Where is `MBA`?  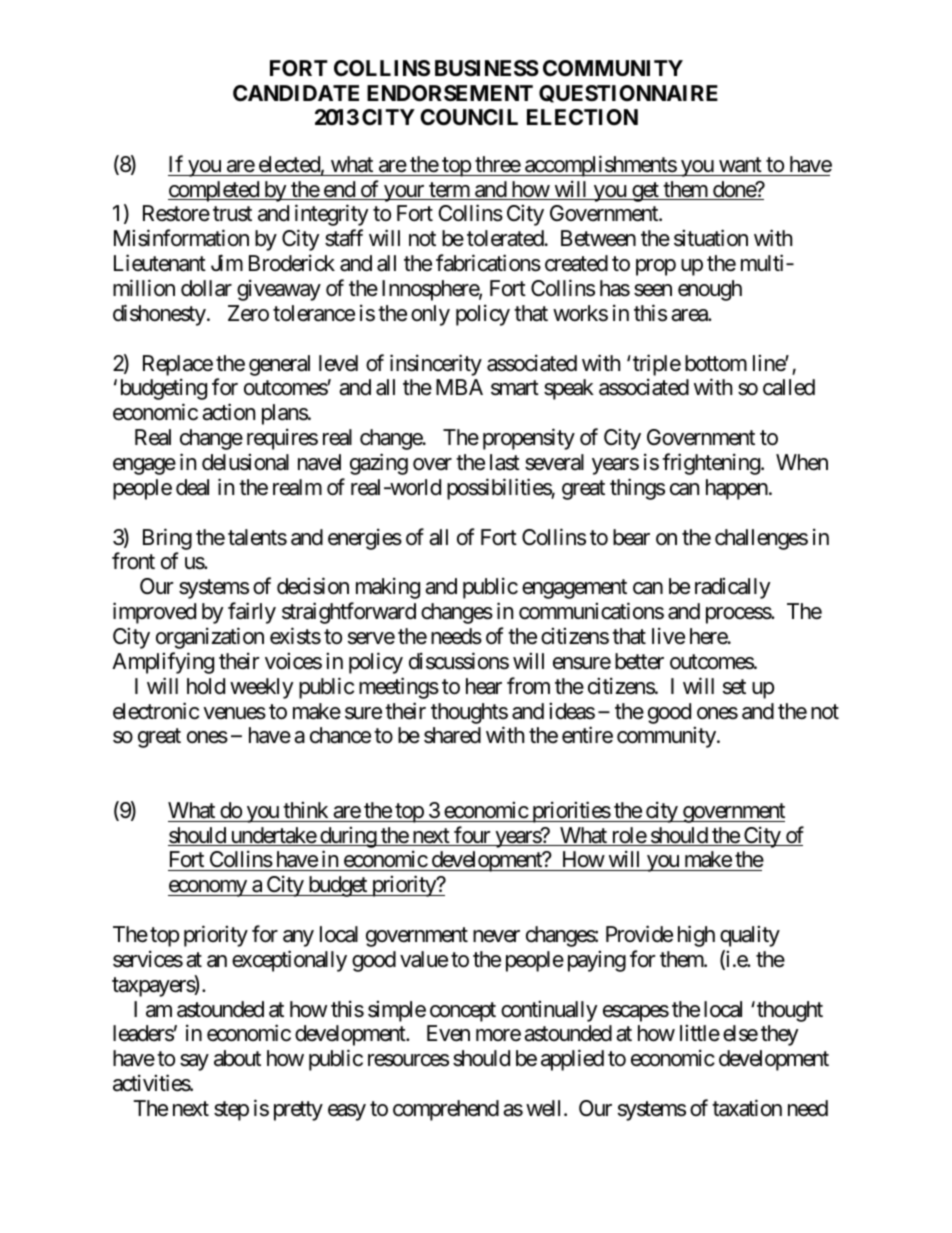 MBA is located at coordinates (459, 387).
